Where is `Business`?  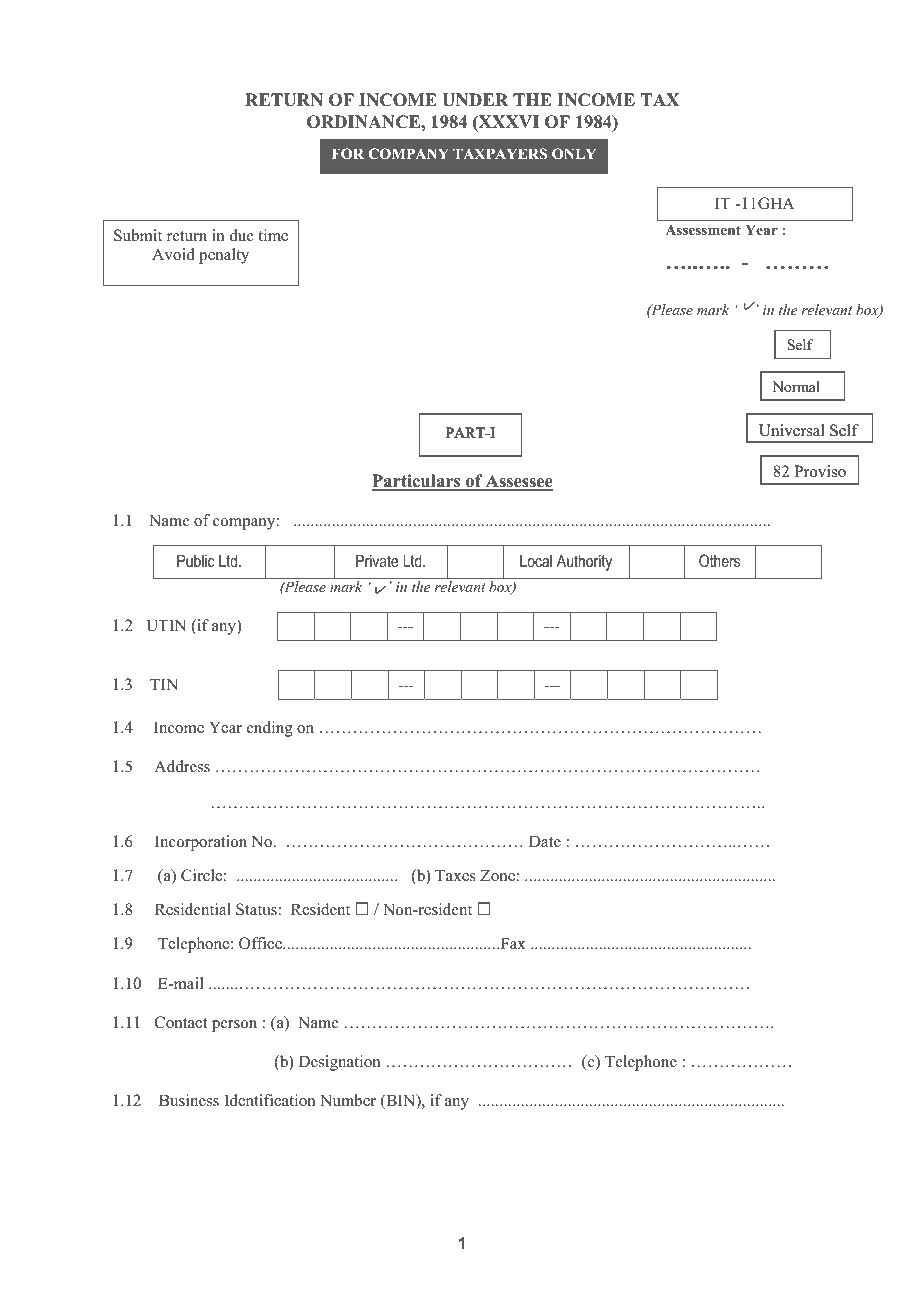
Business is located at coordinates (189, 1100).
